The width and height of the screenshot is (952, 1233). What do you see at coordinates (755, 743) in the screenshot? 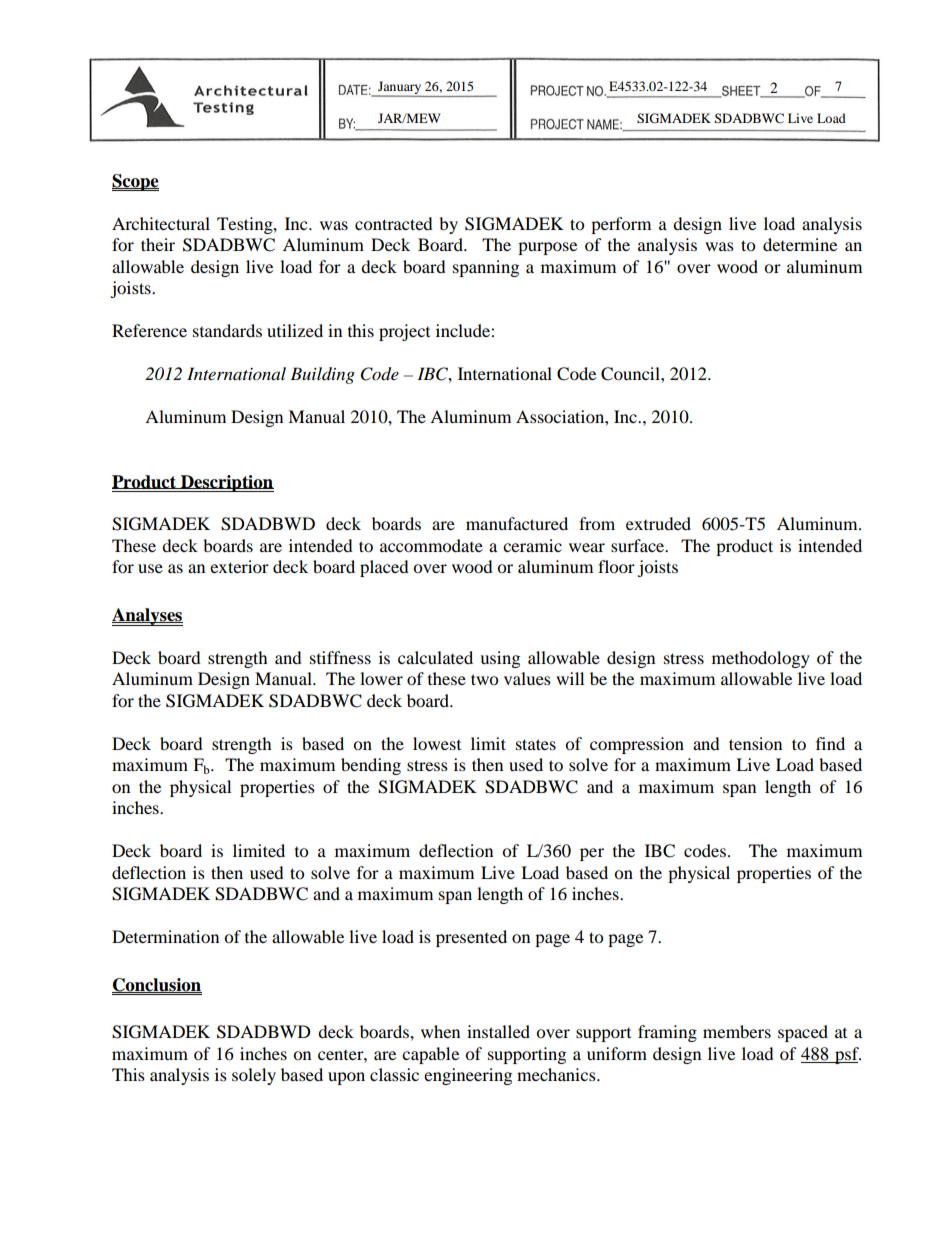
I see `tension` at bounding box center [755, 743].
